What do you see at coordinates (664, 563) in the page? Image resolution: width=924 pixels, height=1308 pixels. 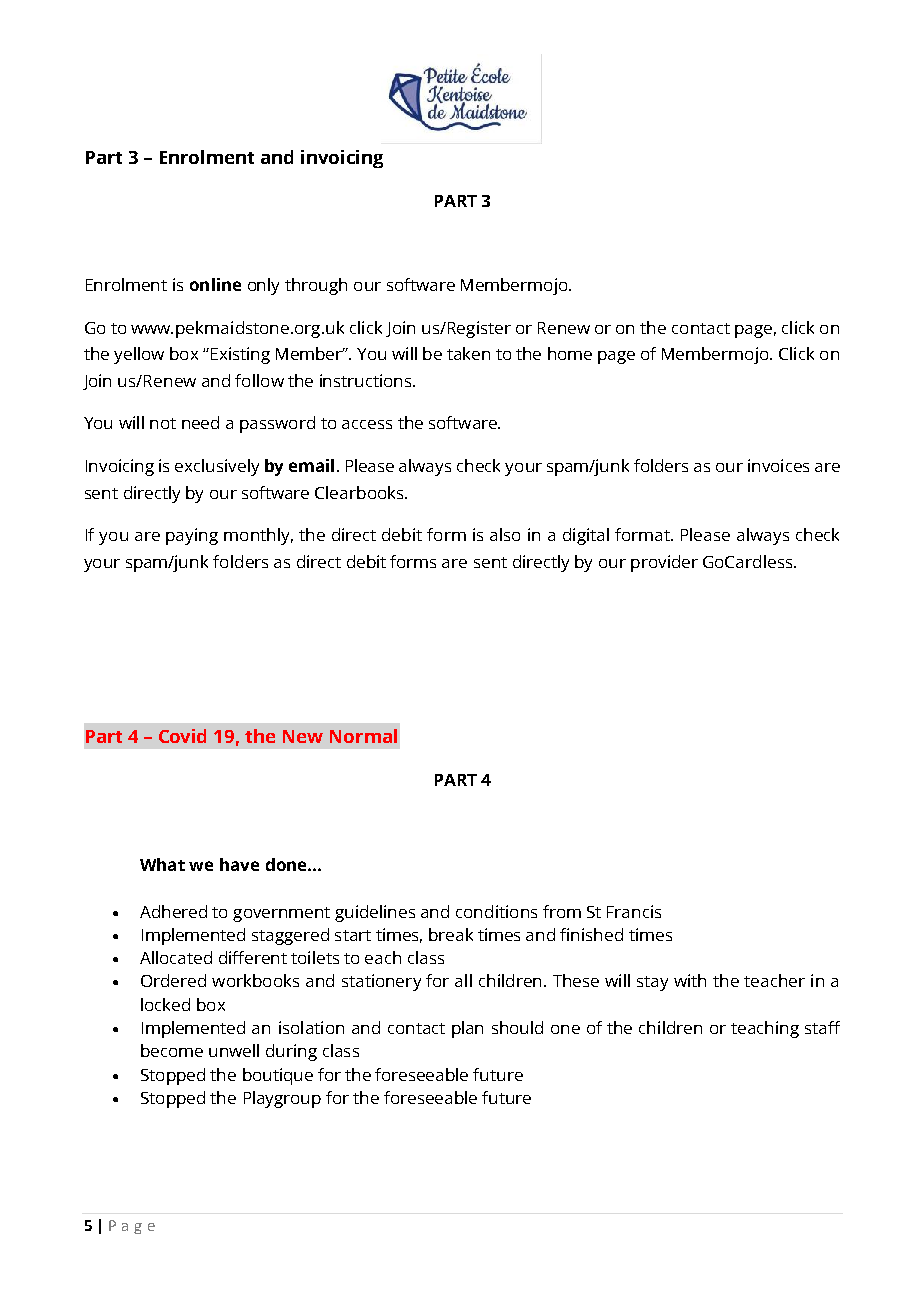 I see `provider` at bounding box center [664, 563].
